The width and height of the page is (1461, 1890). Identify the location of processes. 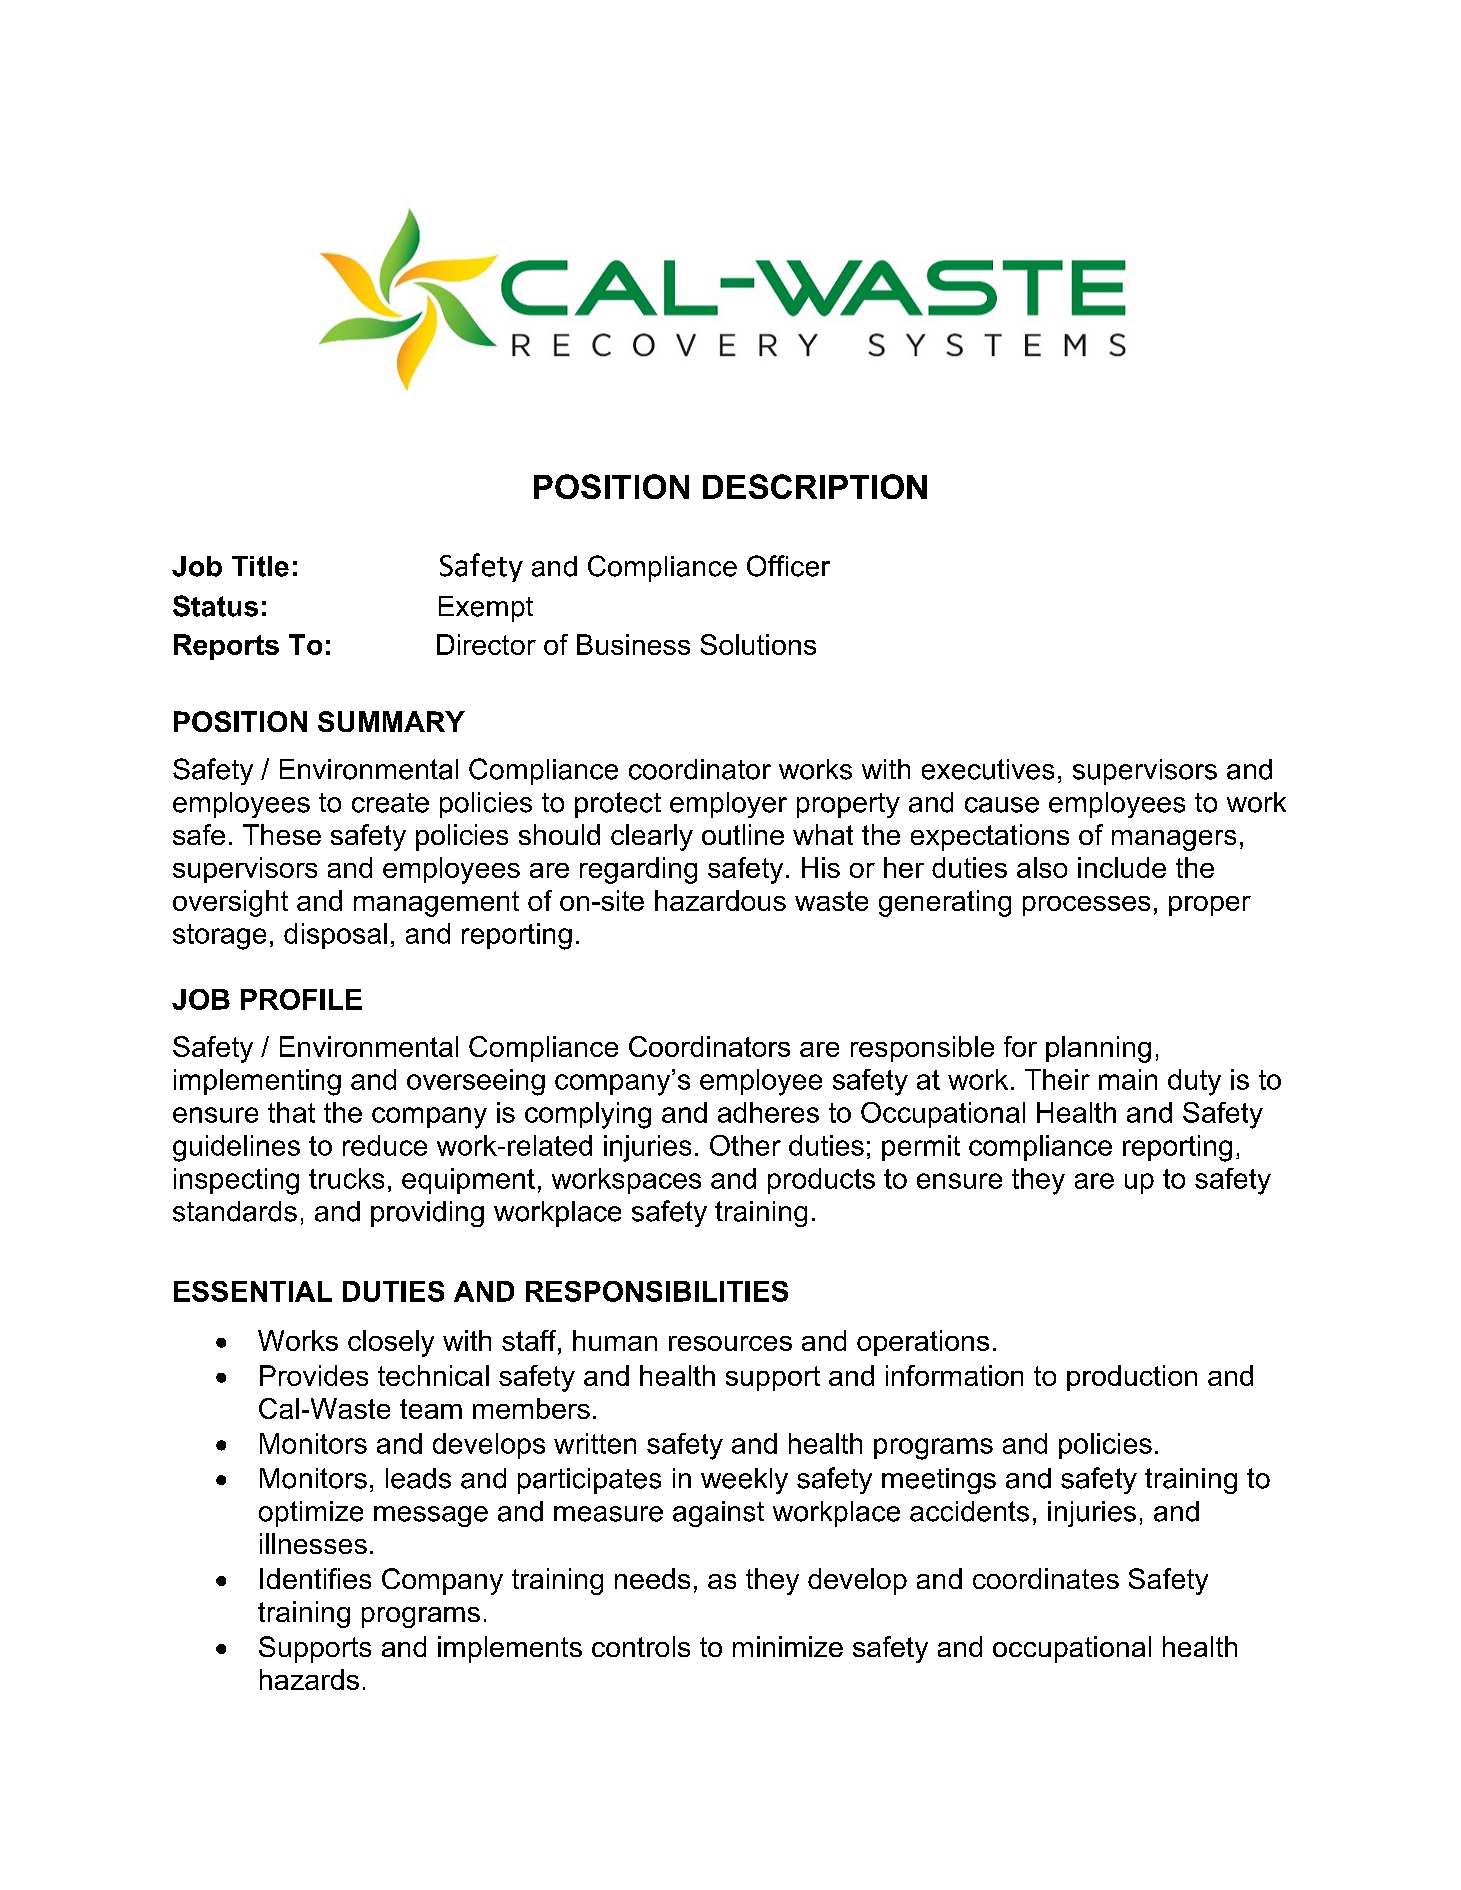
(1086, 906).
